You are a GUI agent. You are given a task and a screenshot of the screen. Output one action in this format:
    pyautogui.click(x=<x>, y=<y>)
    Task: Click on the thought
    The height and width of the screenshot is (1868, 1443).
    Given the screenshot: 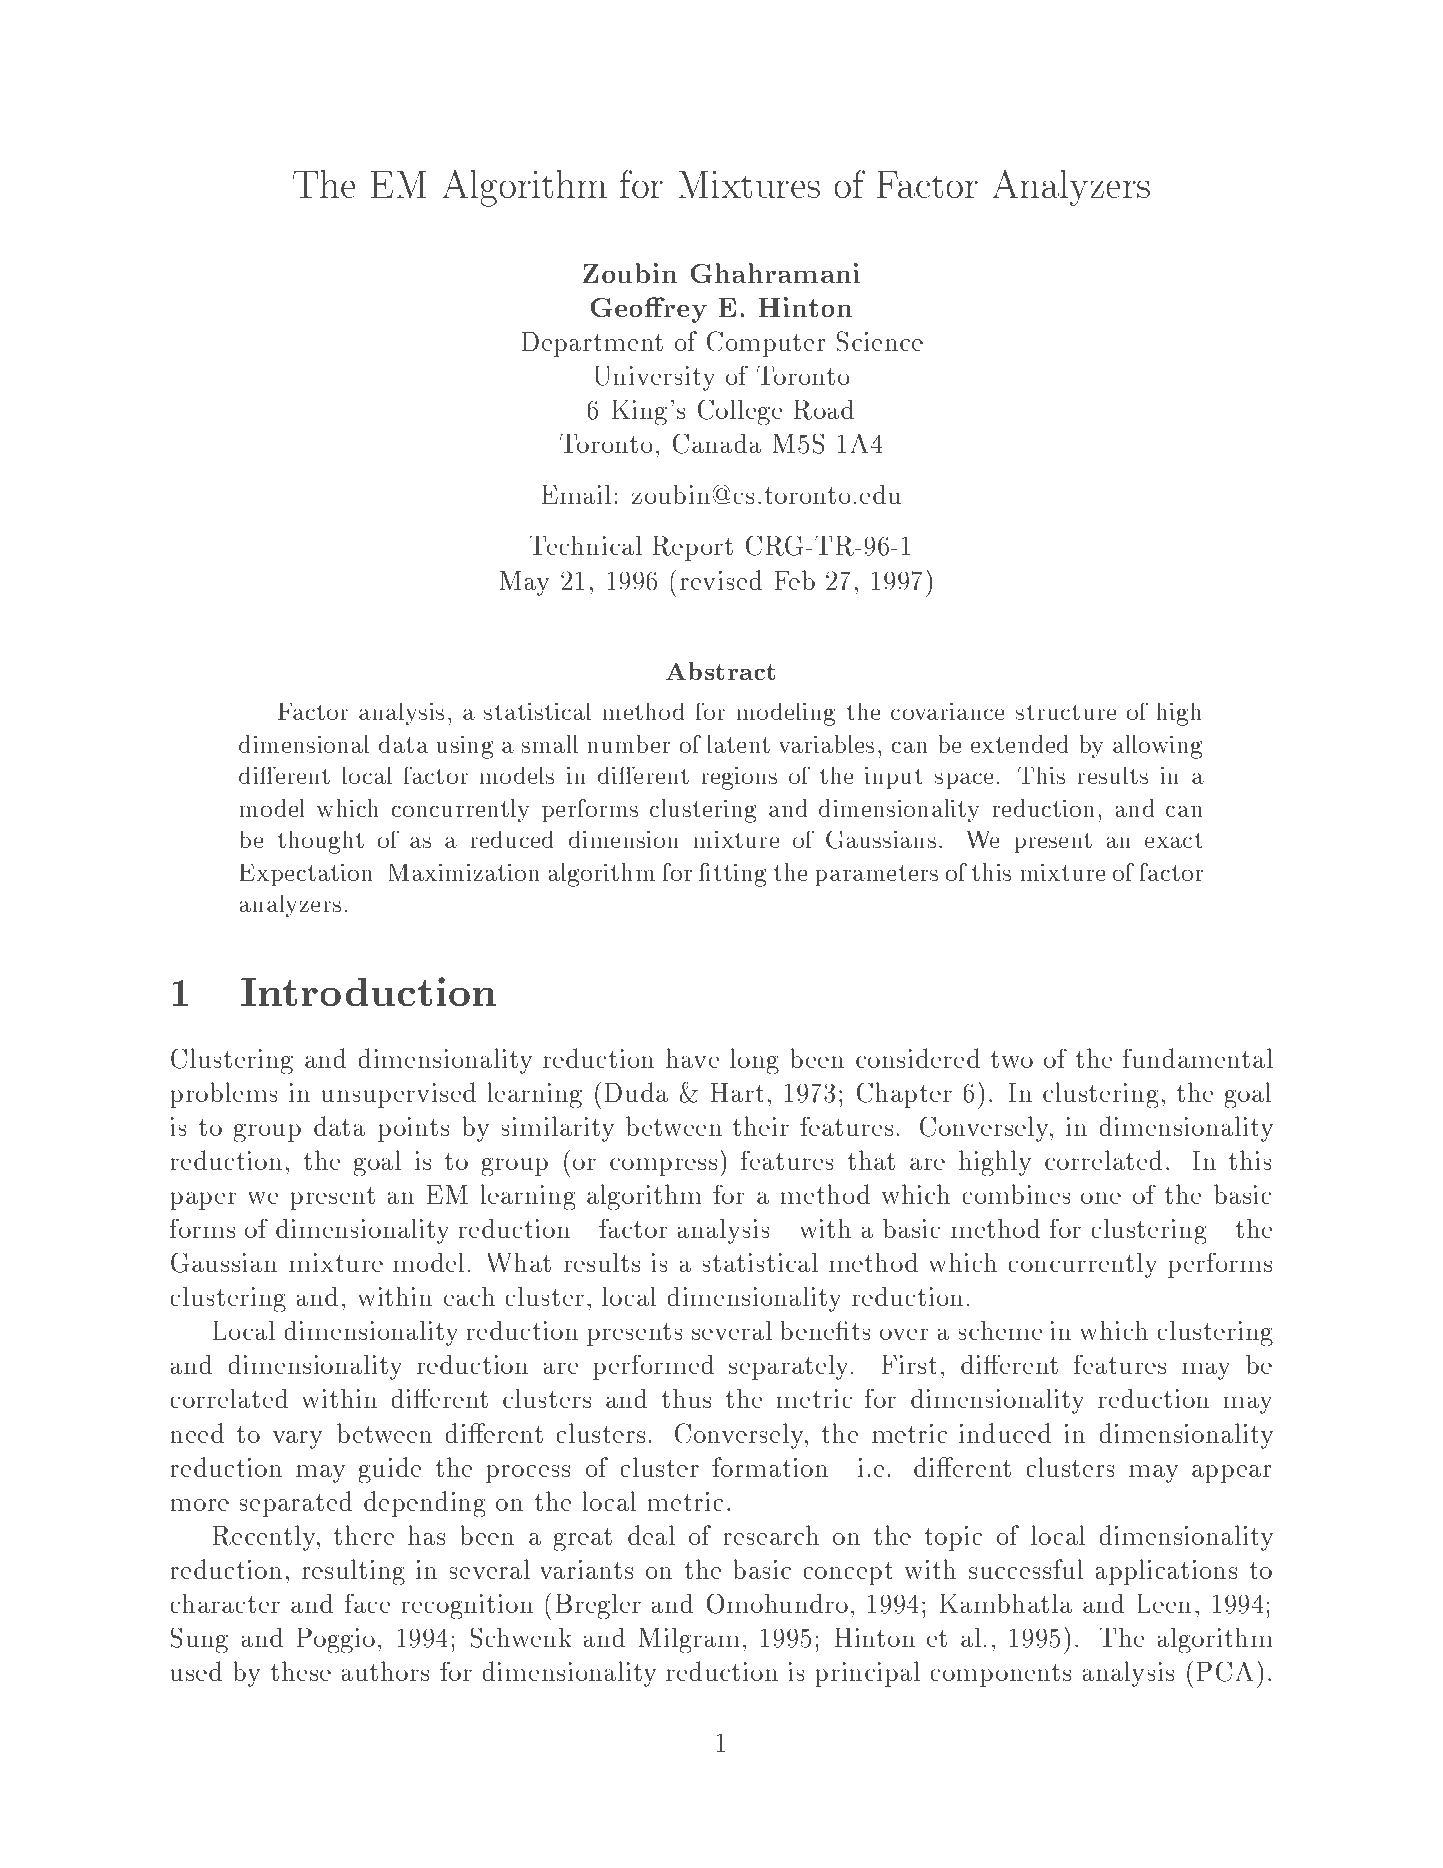 What is the action you would take?
    pyautogui.click(x=321, y=842)
